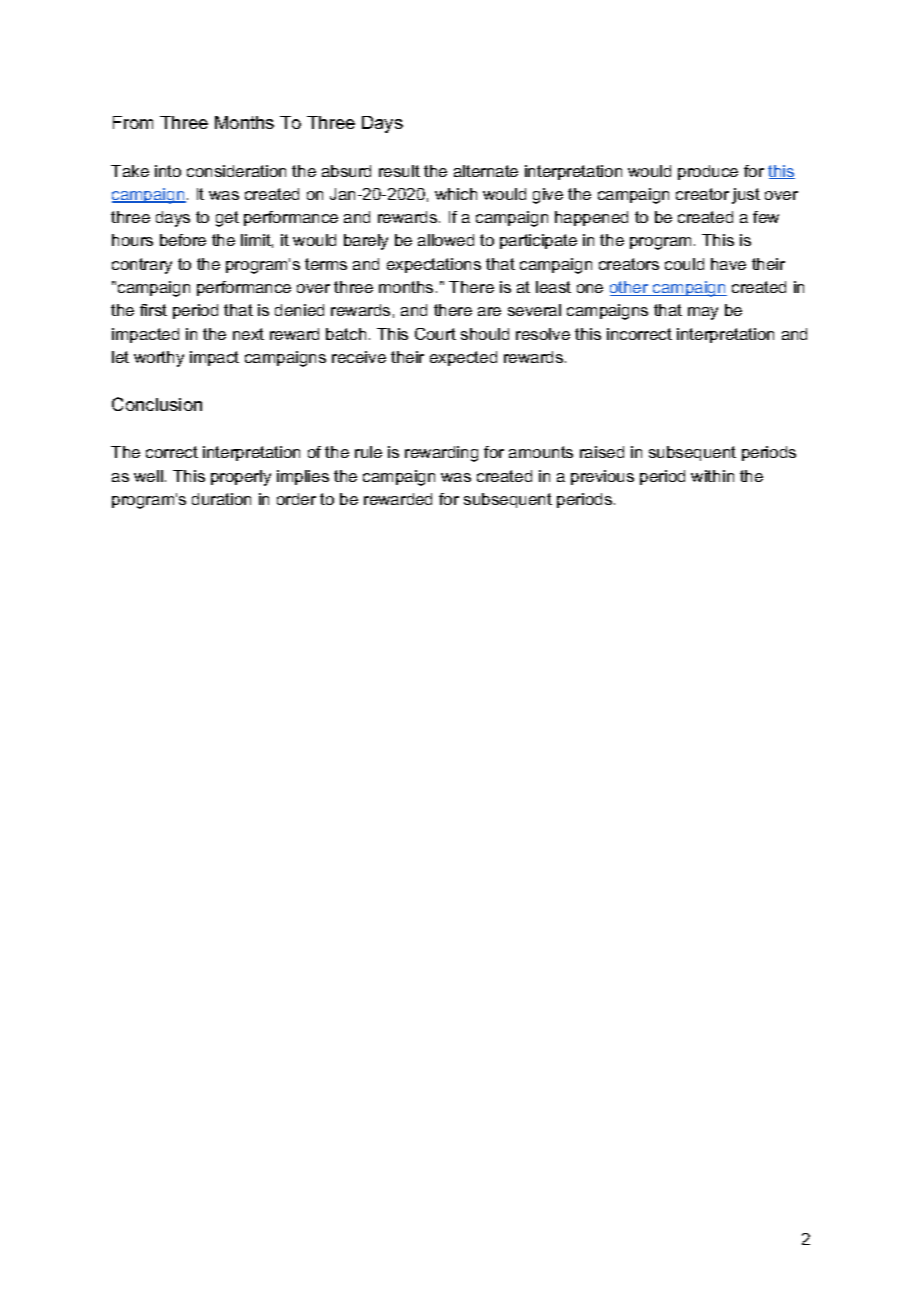 Image resolution: width=924 pixels, height=1308 pixels. I want to click on within, so click(712, 476).
